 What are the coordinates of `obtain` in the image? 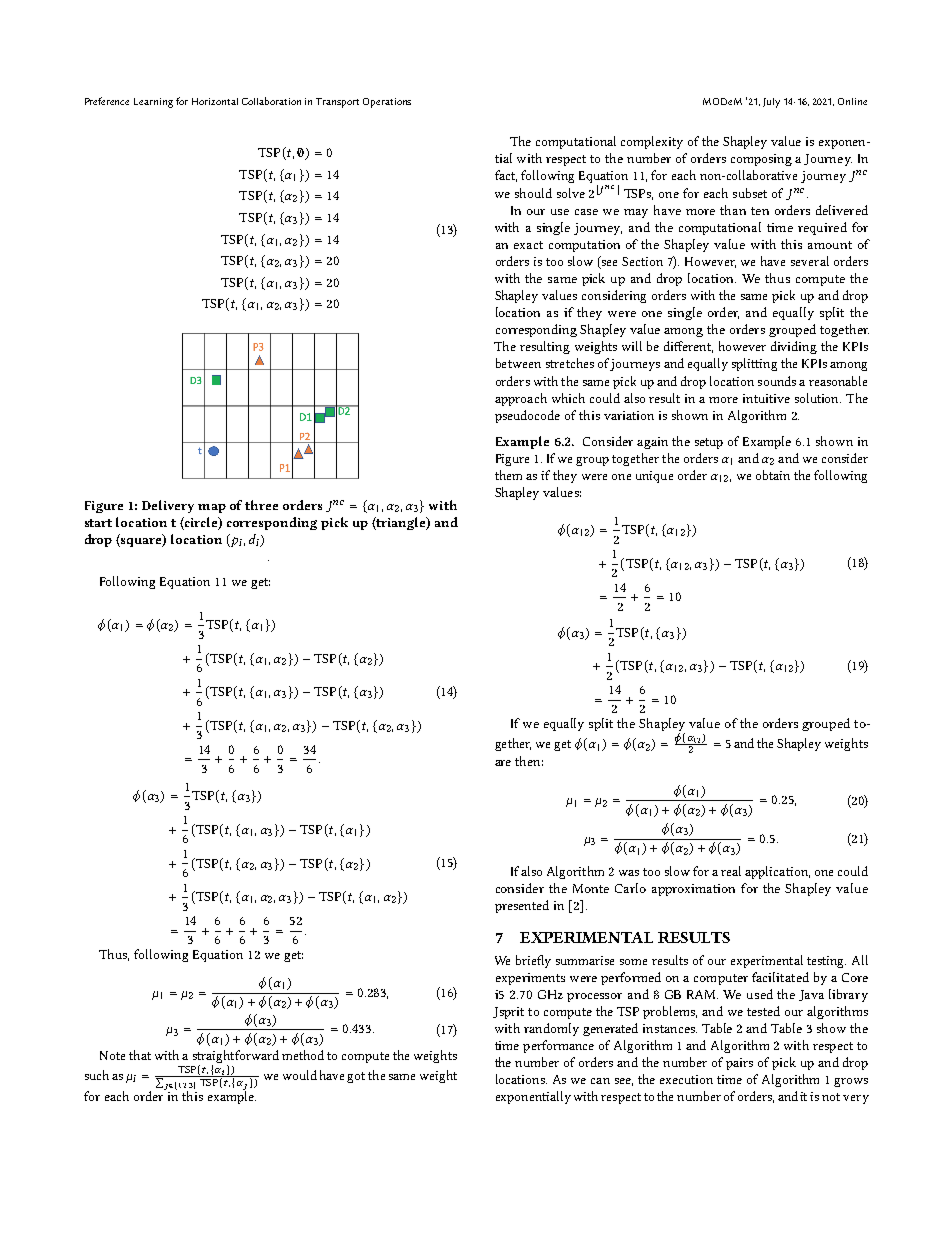 It's located at (773, 475).
